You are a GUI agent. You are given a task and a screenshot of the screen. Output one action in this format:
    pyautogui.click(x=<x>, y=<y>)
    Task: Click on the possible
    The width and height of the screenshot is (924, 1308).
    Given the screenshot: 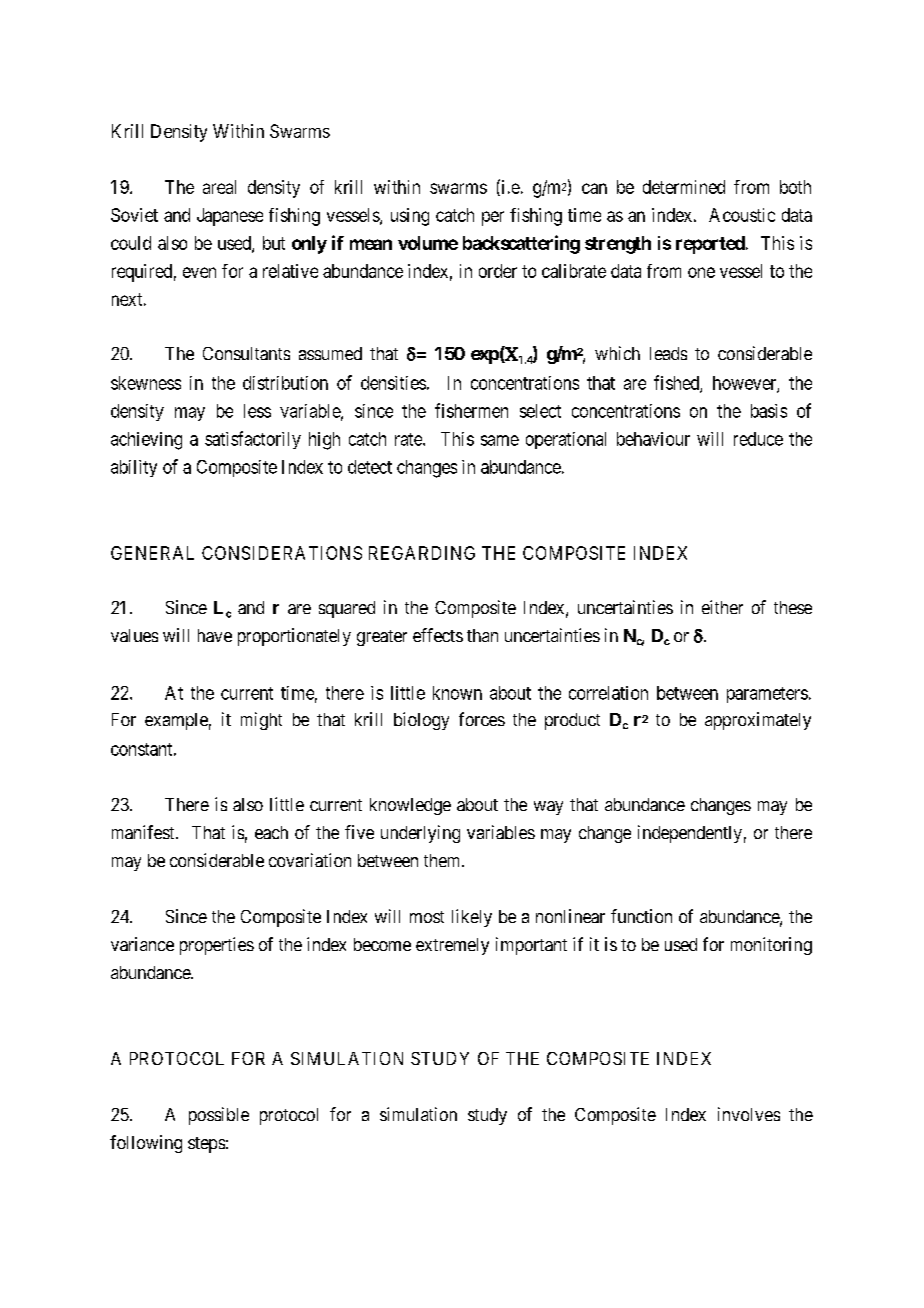 What is the action you would take?
    pyautogui.click(x=219, y=1116)
